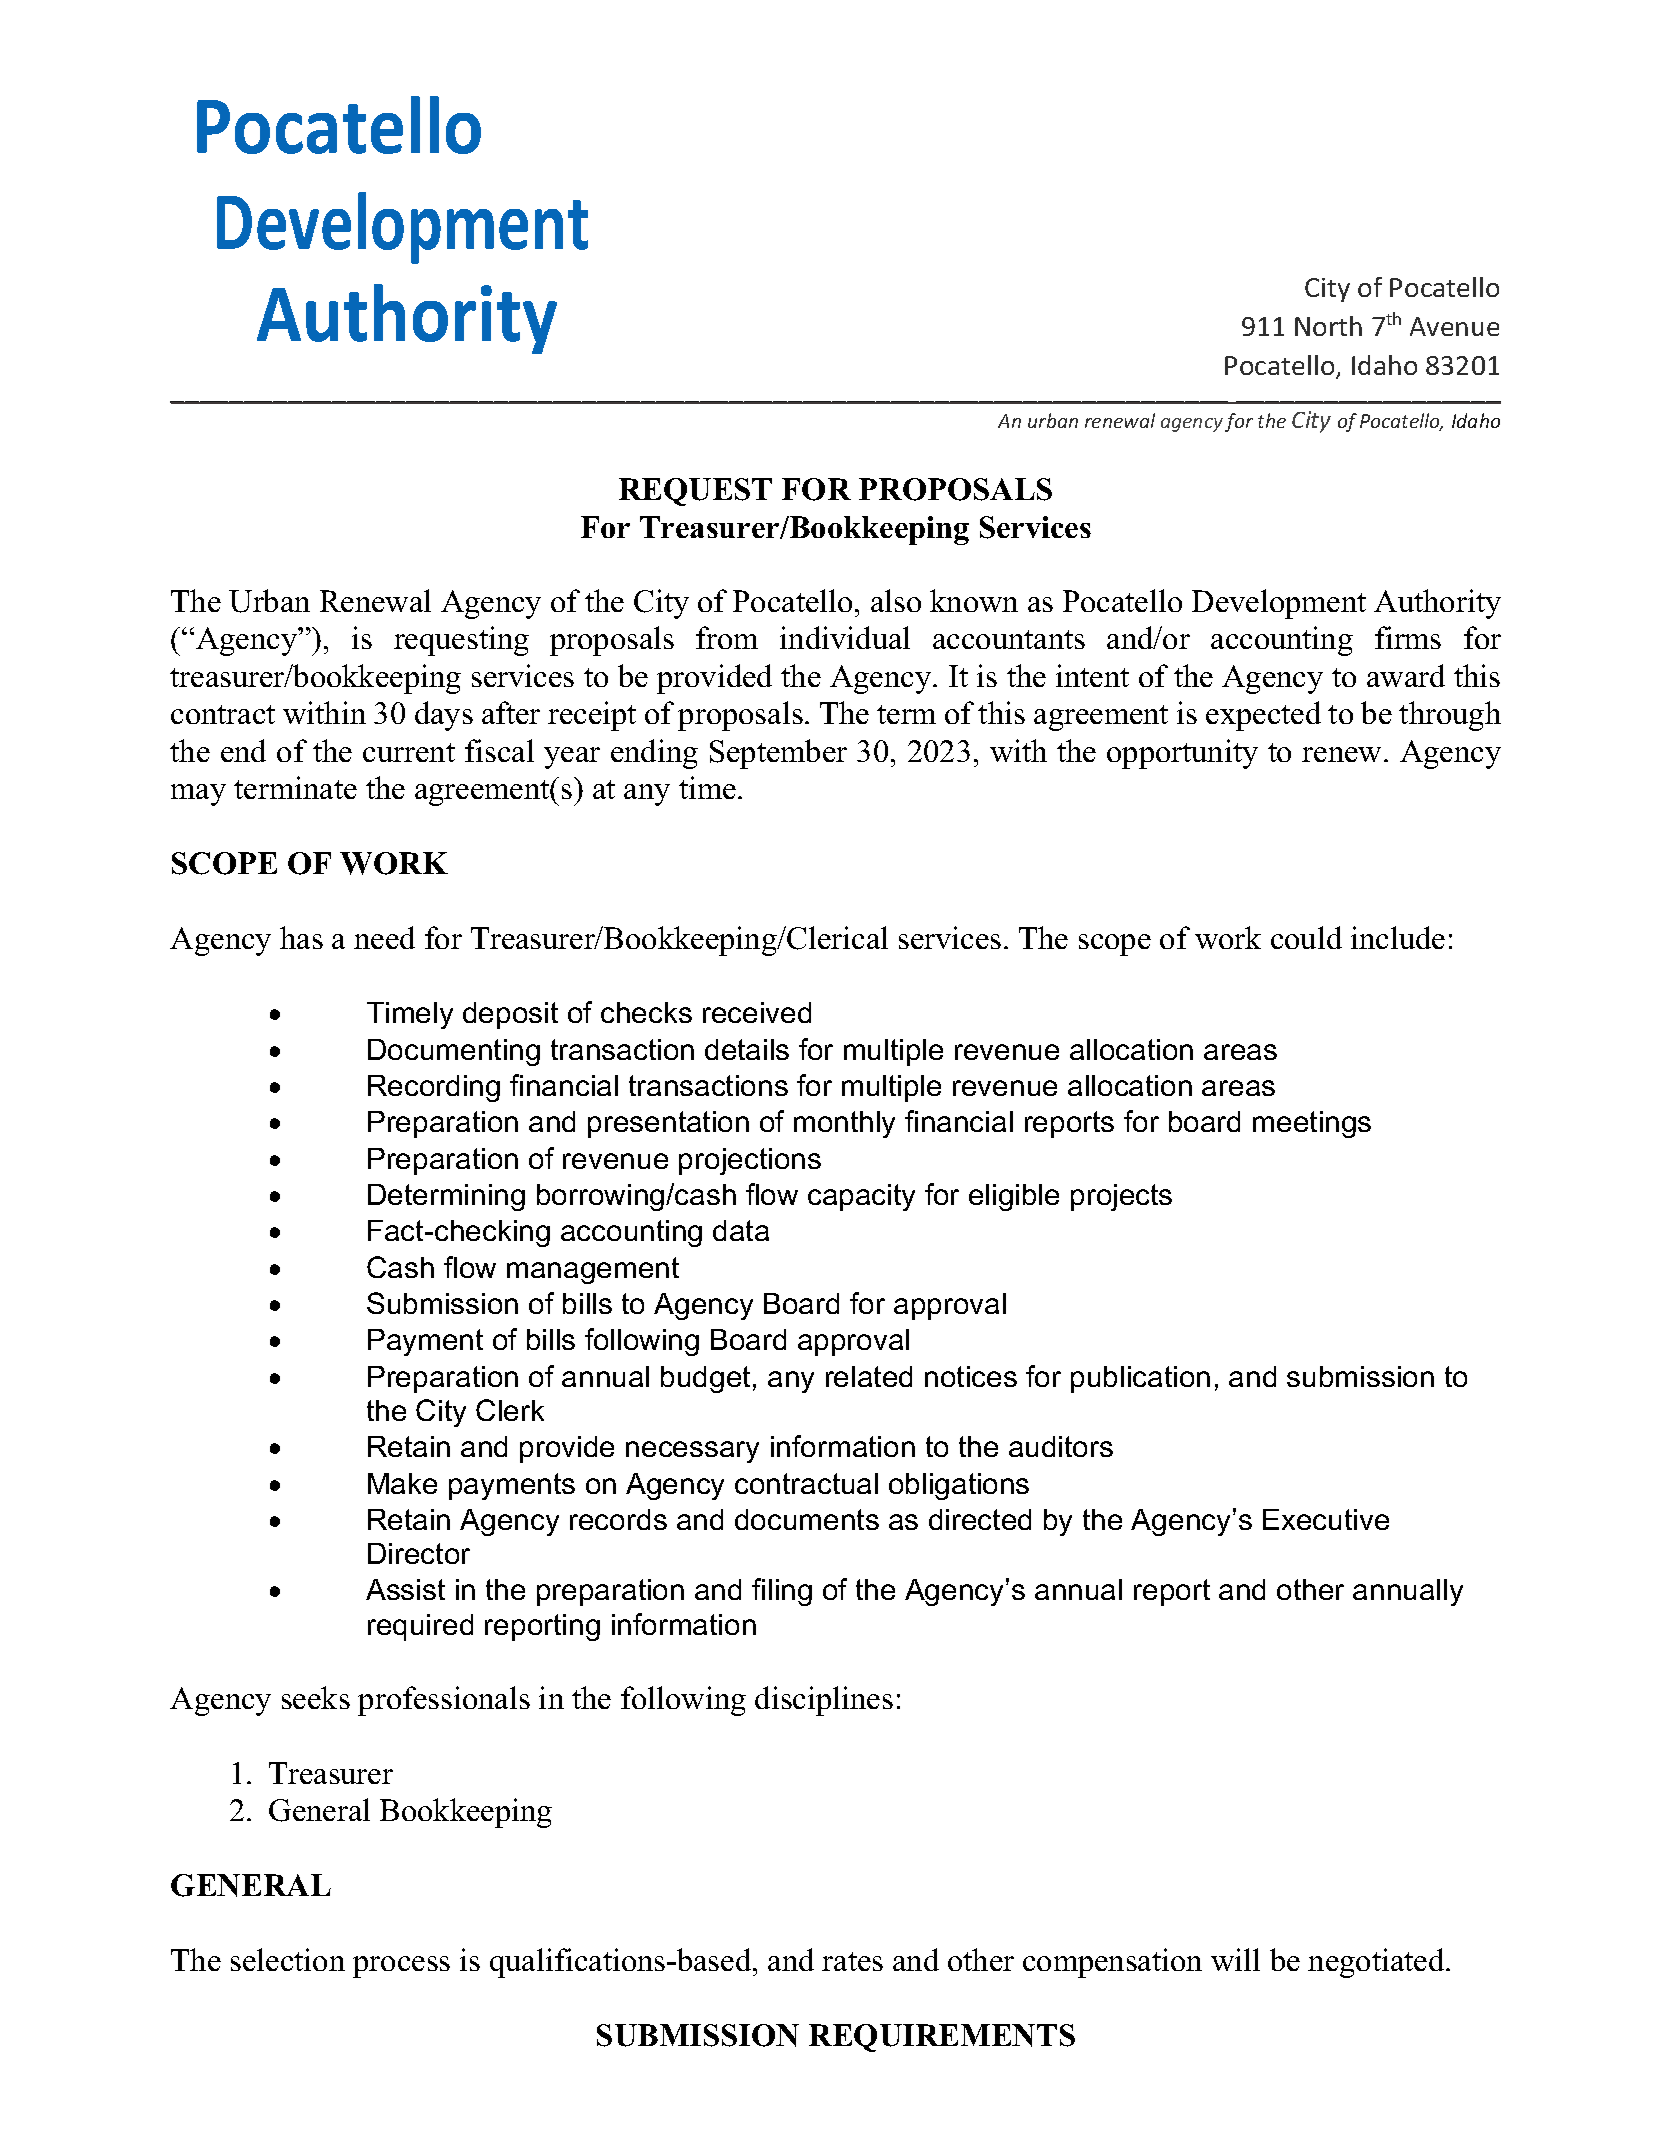 This screenshot has width=1660, height=2148. What do you see at coordinates (1328, 326) in the screenshot?
I see `North` at bounding box center [1328, 326].
